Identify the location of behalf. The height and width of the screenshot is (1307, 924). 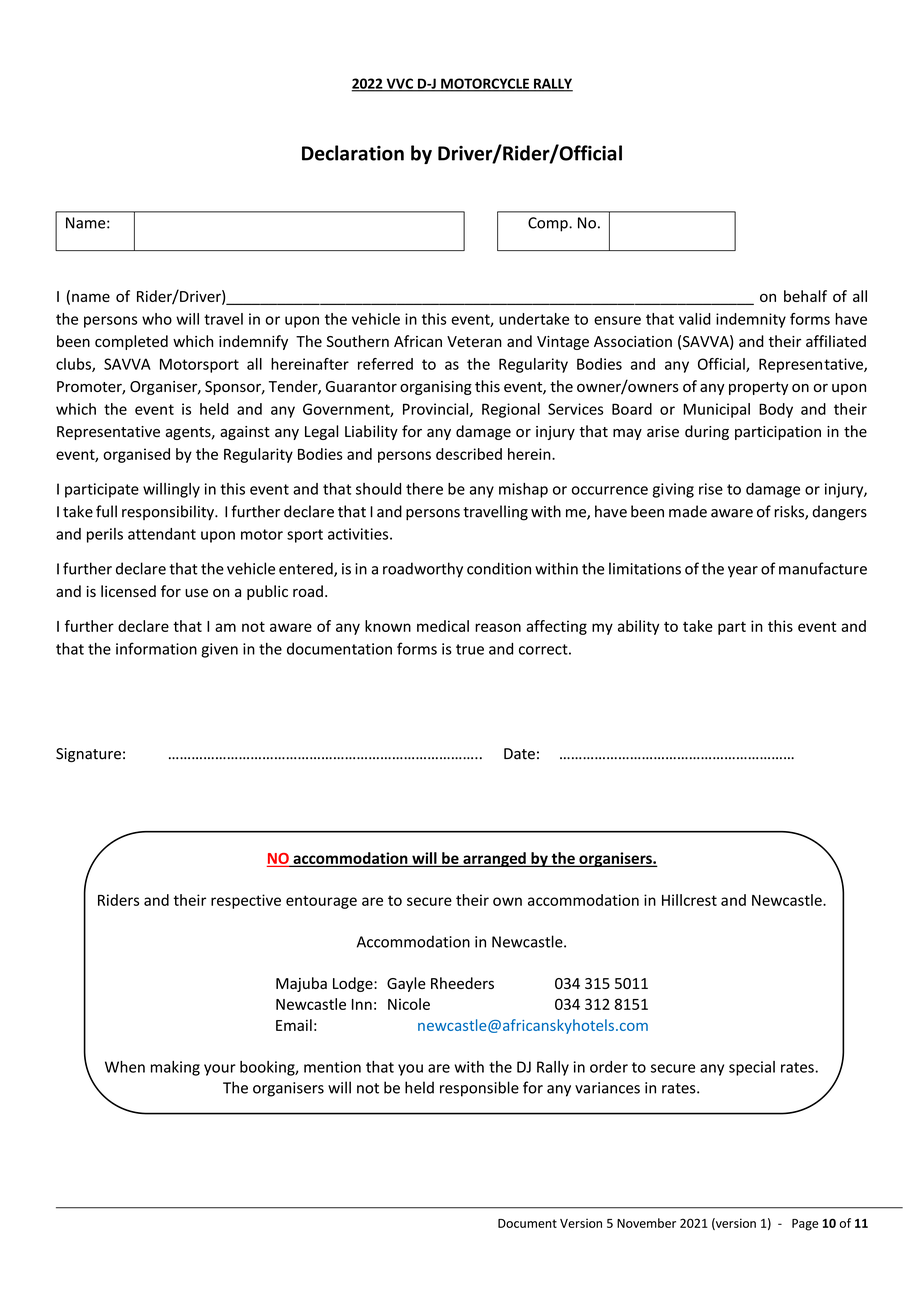
(805, 296).
